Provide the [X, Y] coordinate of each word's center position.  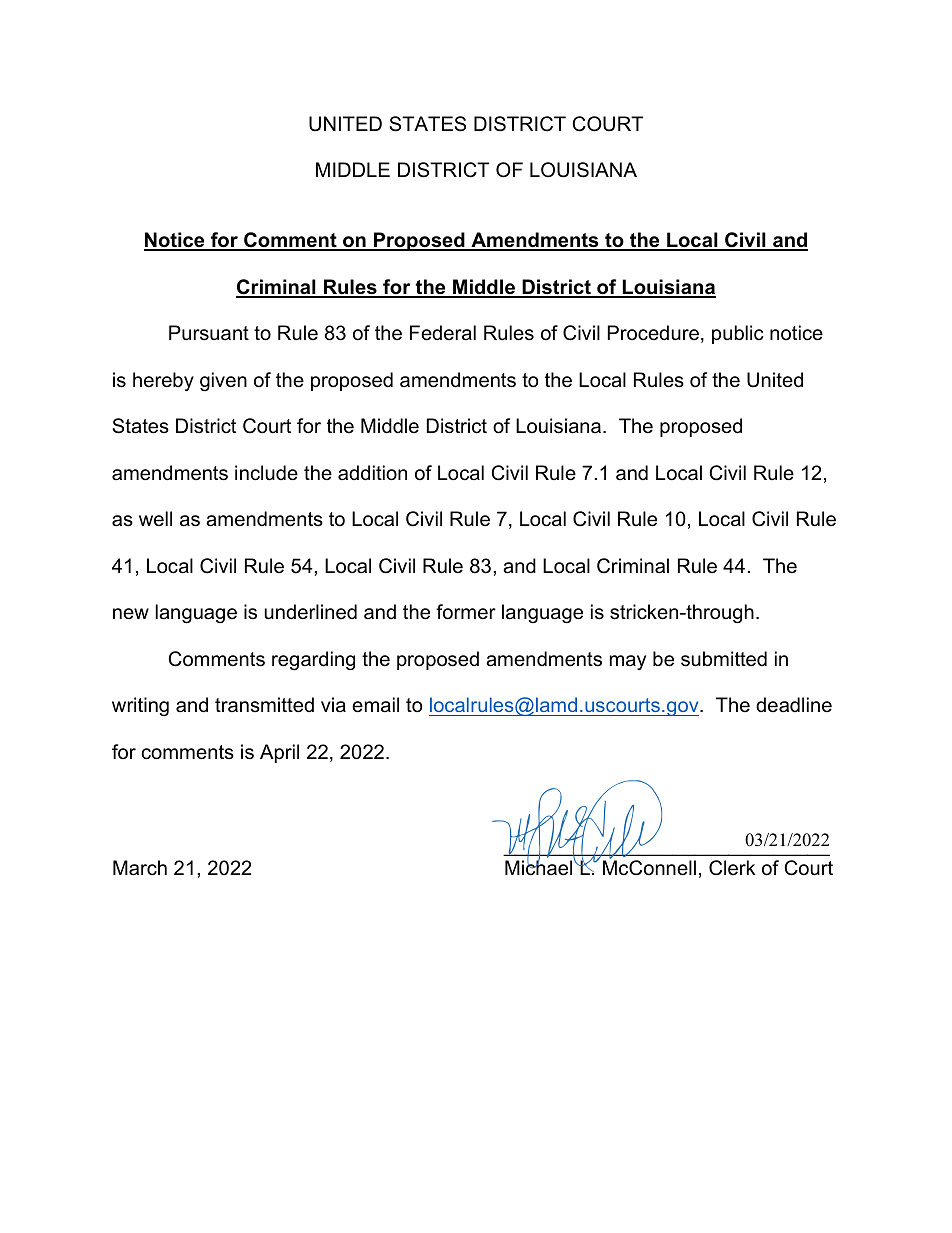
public [737, 334]
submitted [724, 659]
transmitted [264, 705]
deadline [794, 705]
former [466, 612]
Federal [443, 333]
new [131, 614]
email [375, 705]
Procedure [653, 333]
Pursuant [209, 333]
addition [372, 473]
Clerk [732, 868]
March [140, 868]
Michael [540, 867]
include [266, 473]
